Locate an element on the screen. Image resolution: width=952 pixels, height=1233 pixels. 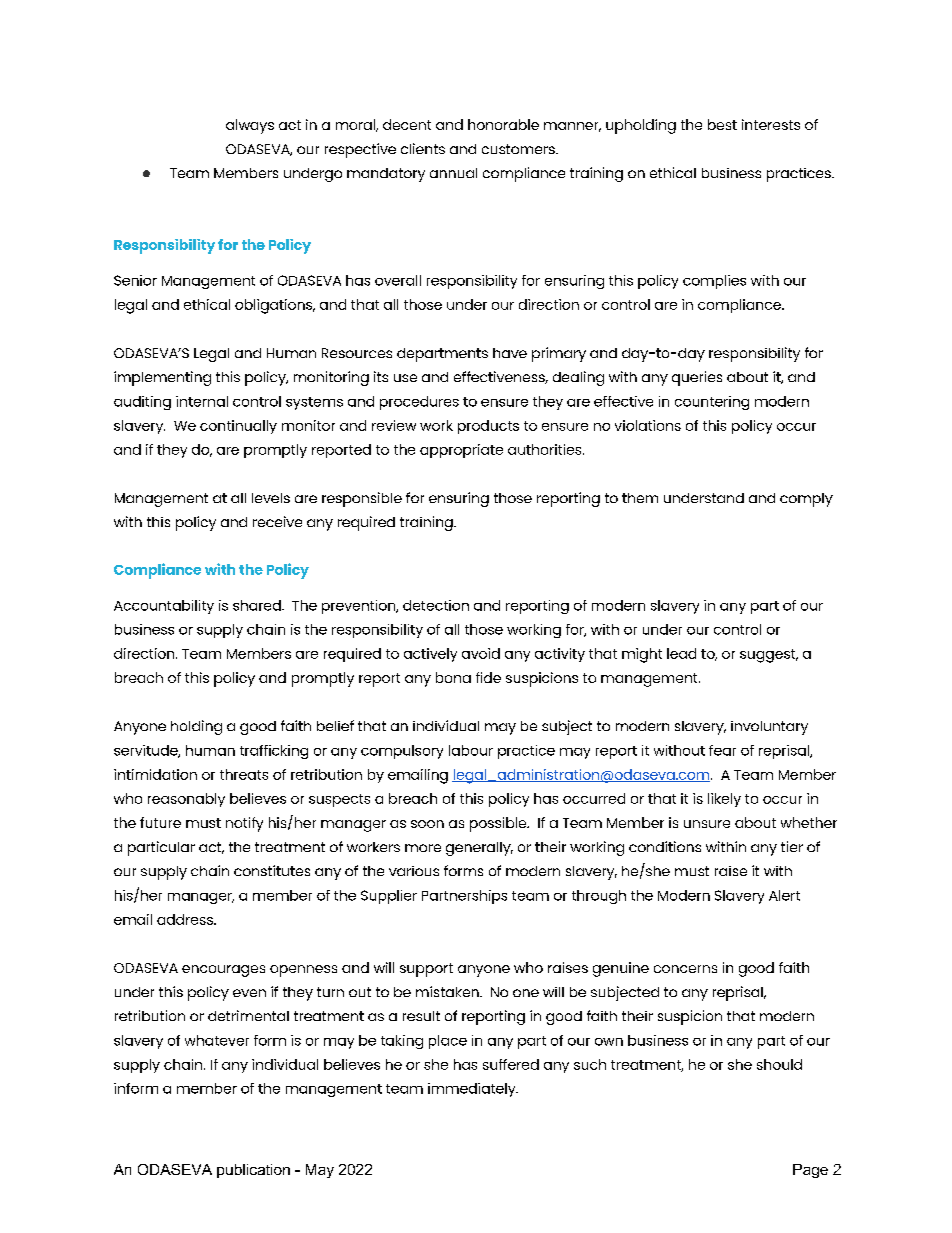
publication is located at coordinates (253, 1171).
